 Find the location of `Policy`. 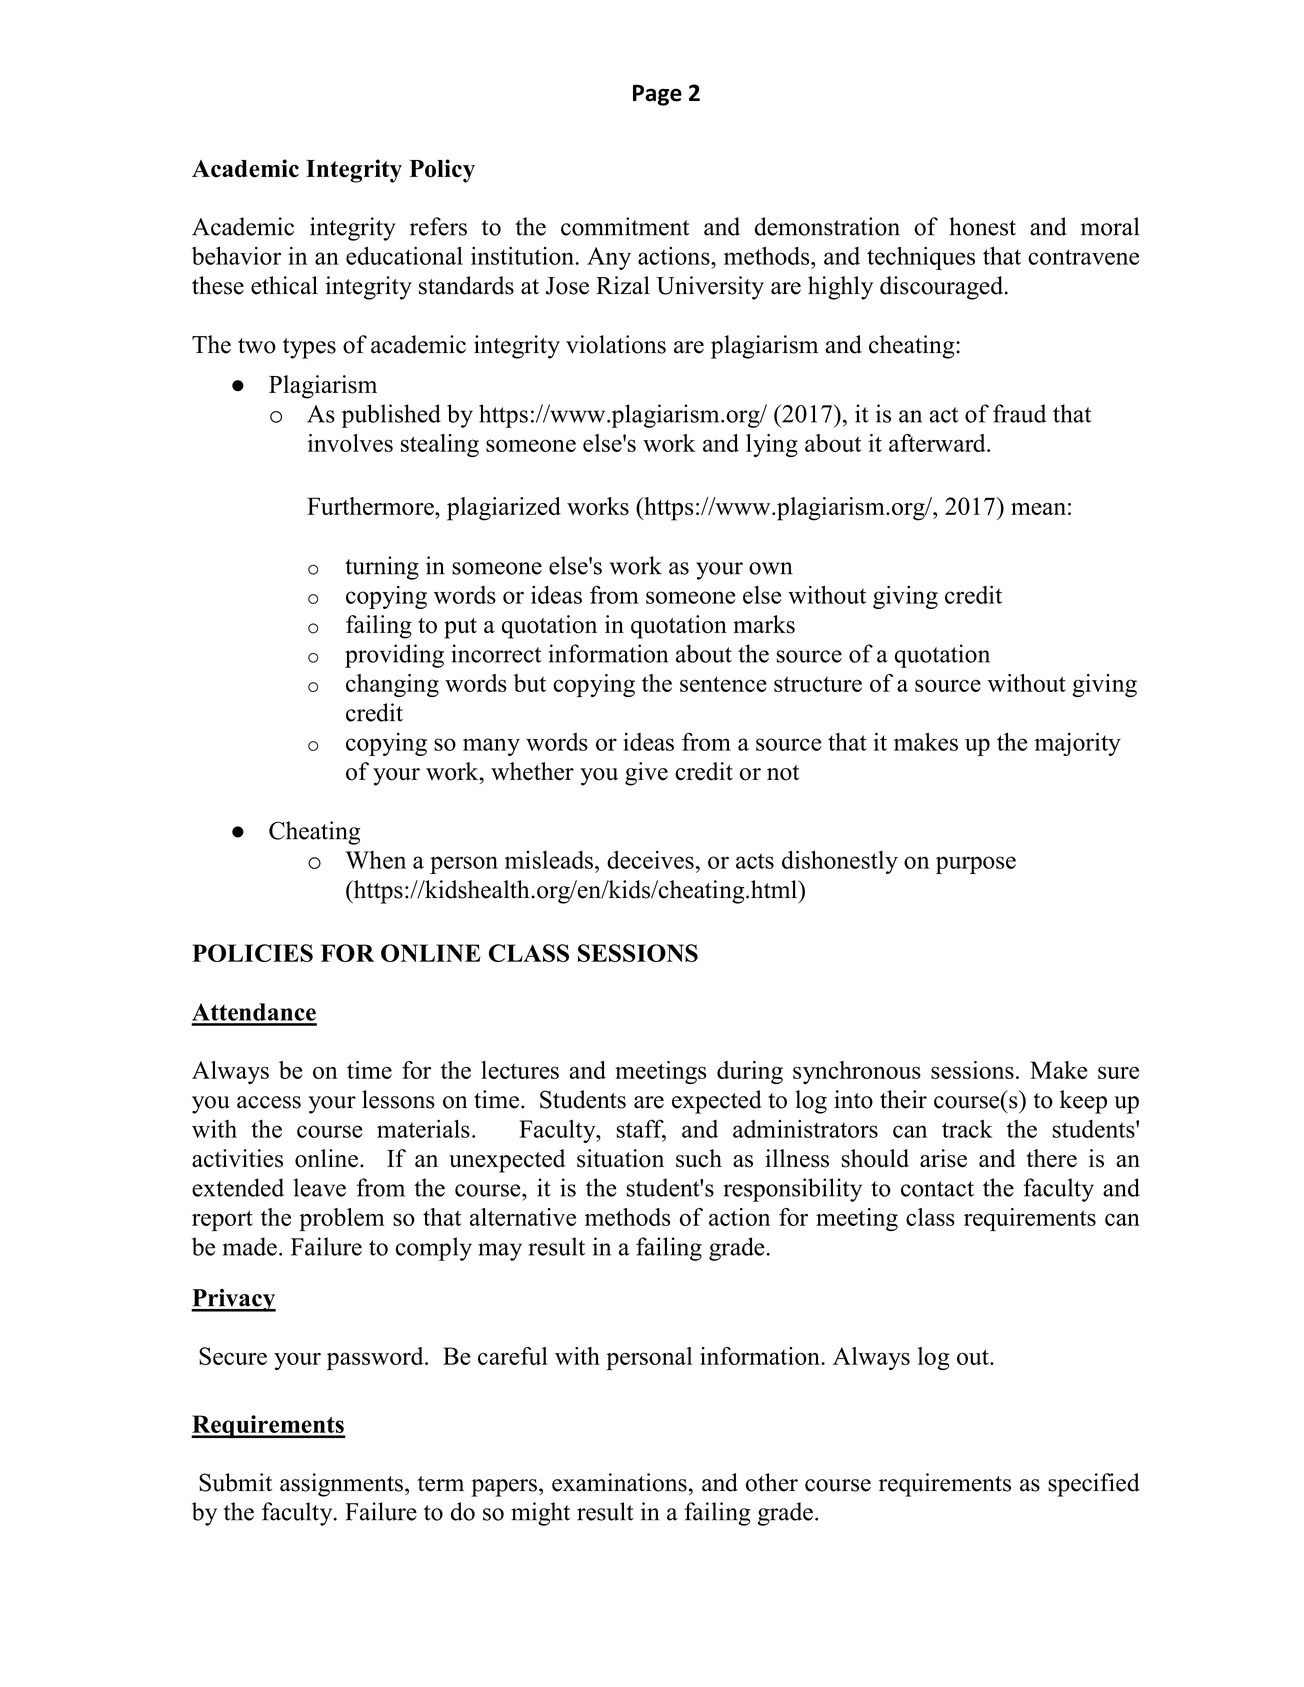

Policy is located at coordinates (442, 171).
